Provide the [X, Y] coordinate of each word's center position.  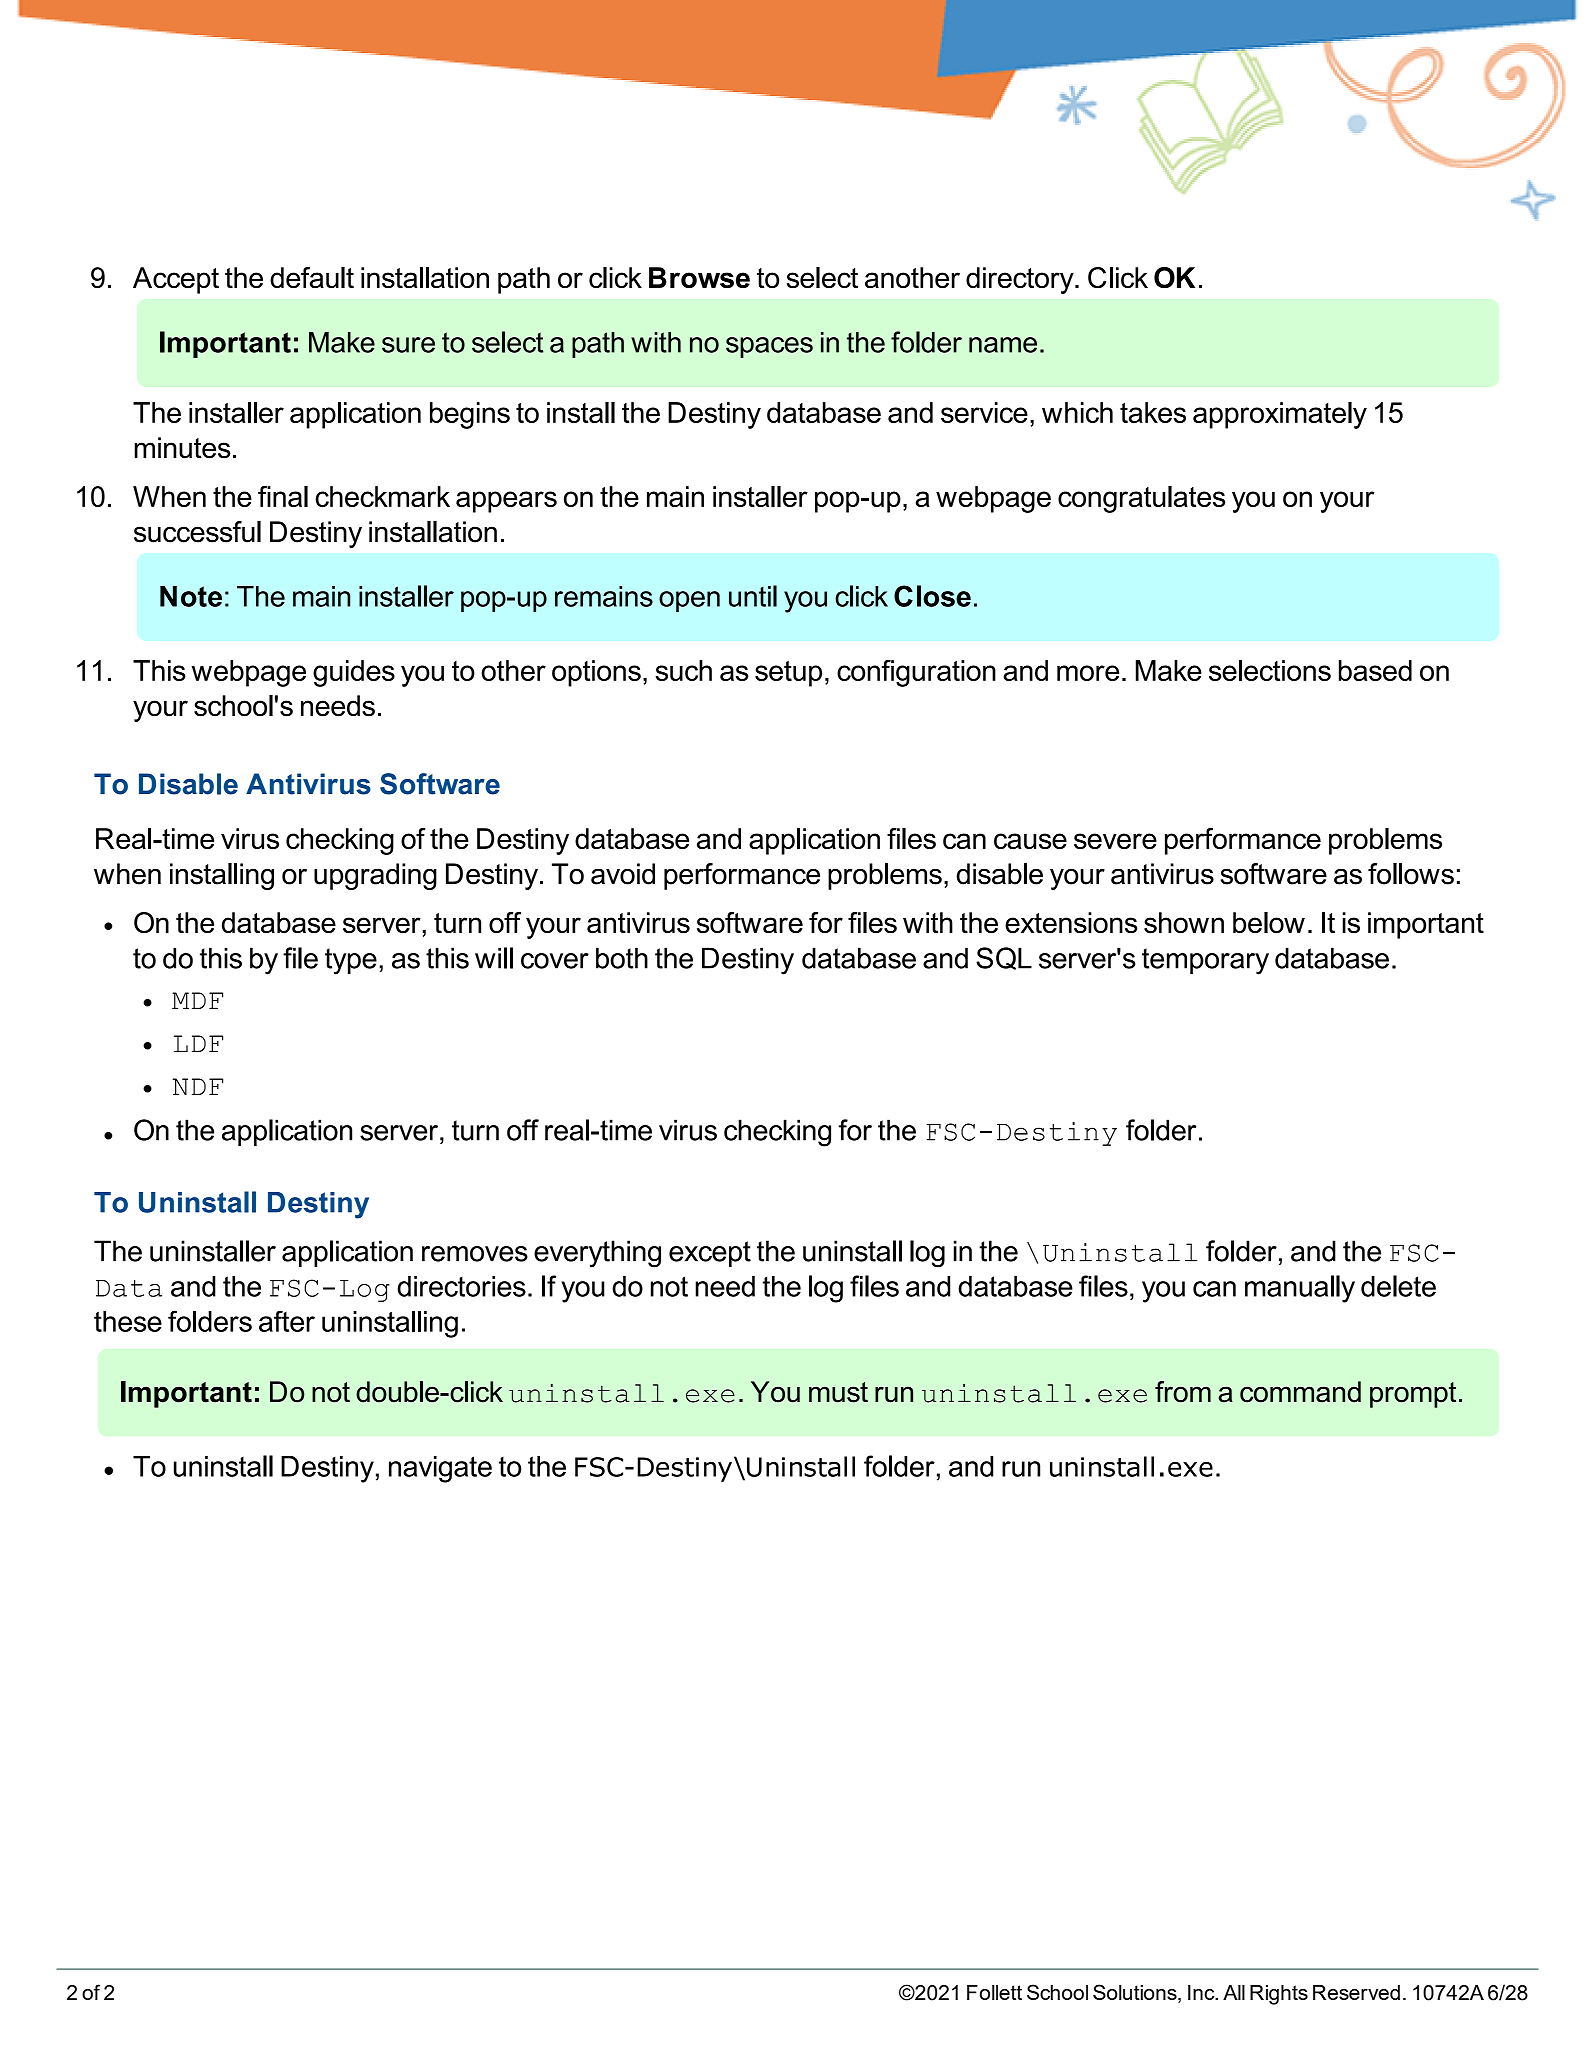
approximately [1280, 415]
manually [1300, 1289]
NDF [197, 1086]
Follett [994, 1992]
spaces [769, 347]
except [710, 1254]
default [312, 278]
